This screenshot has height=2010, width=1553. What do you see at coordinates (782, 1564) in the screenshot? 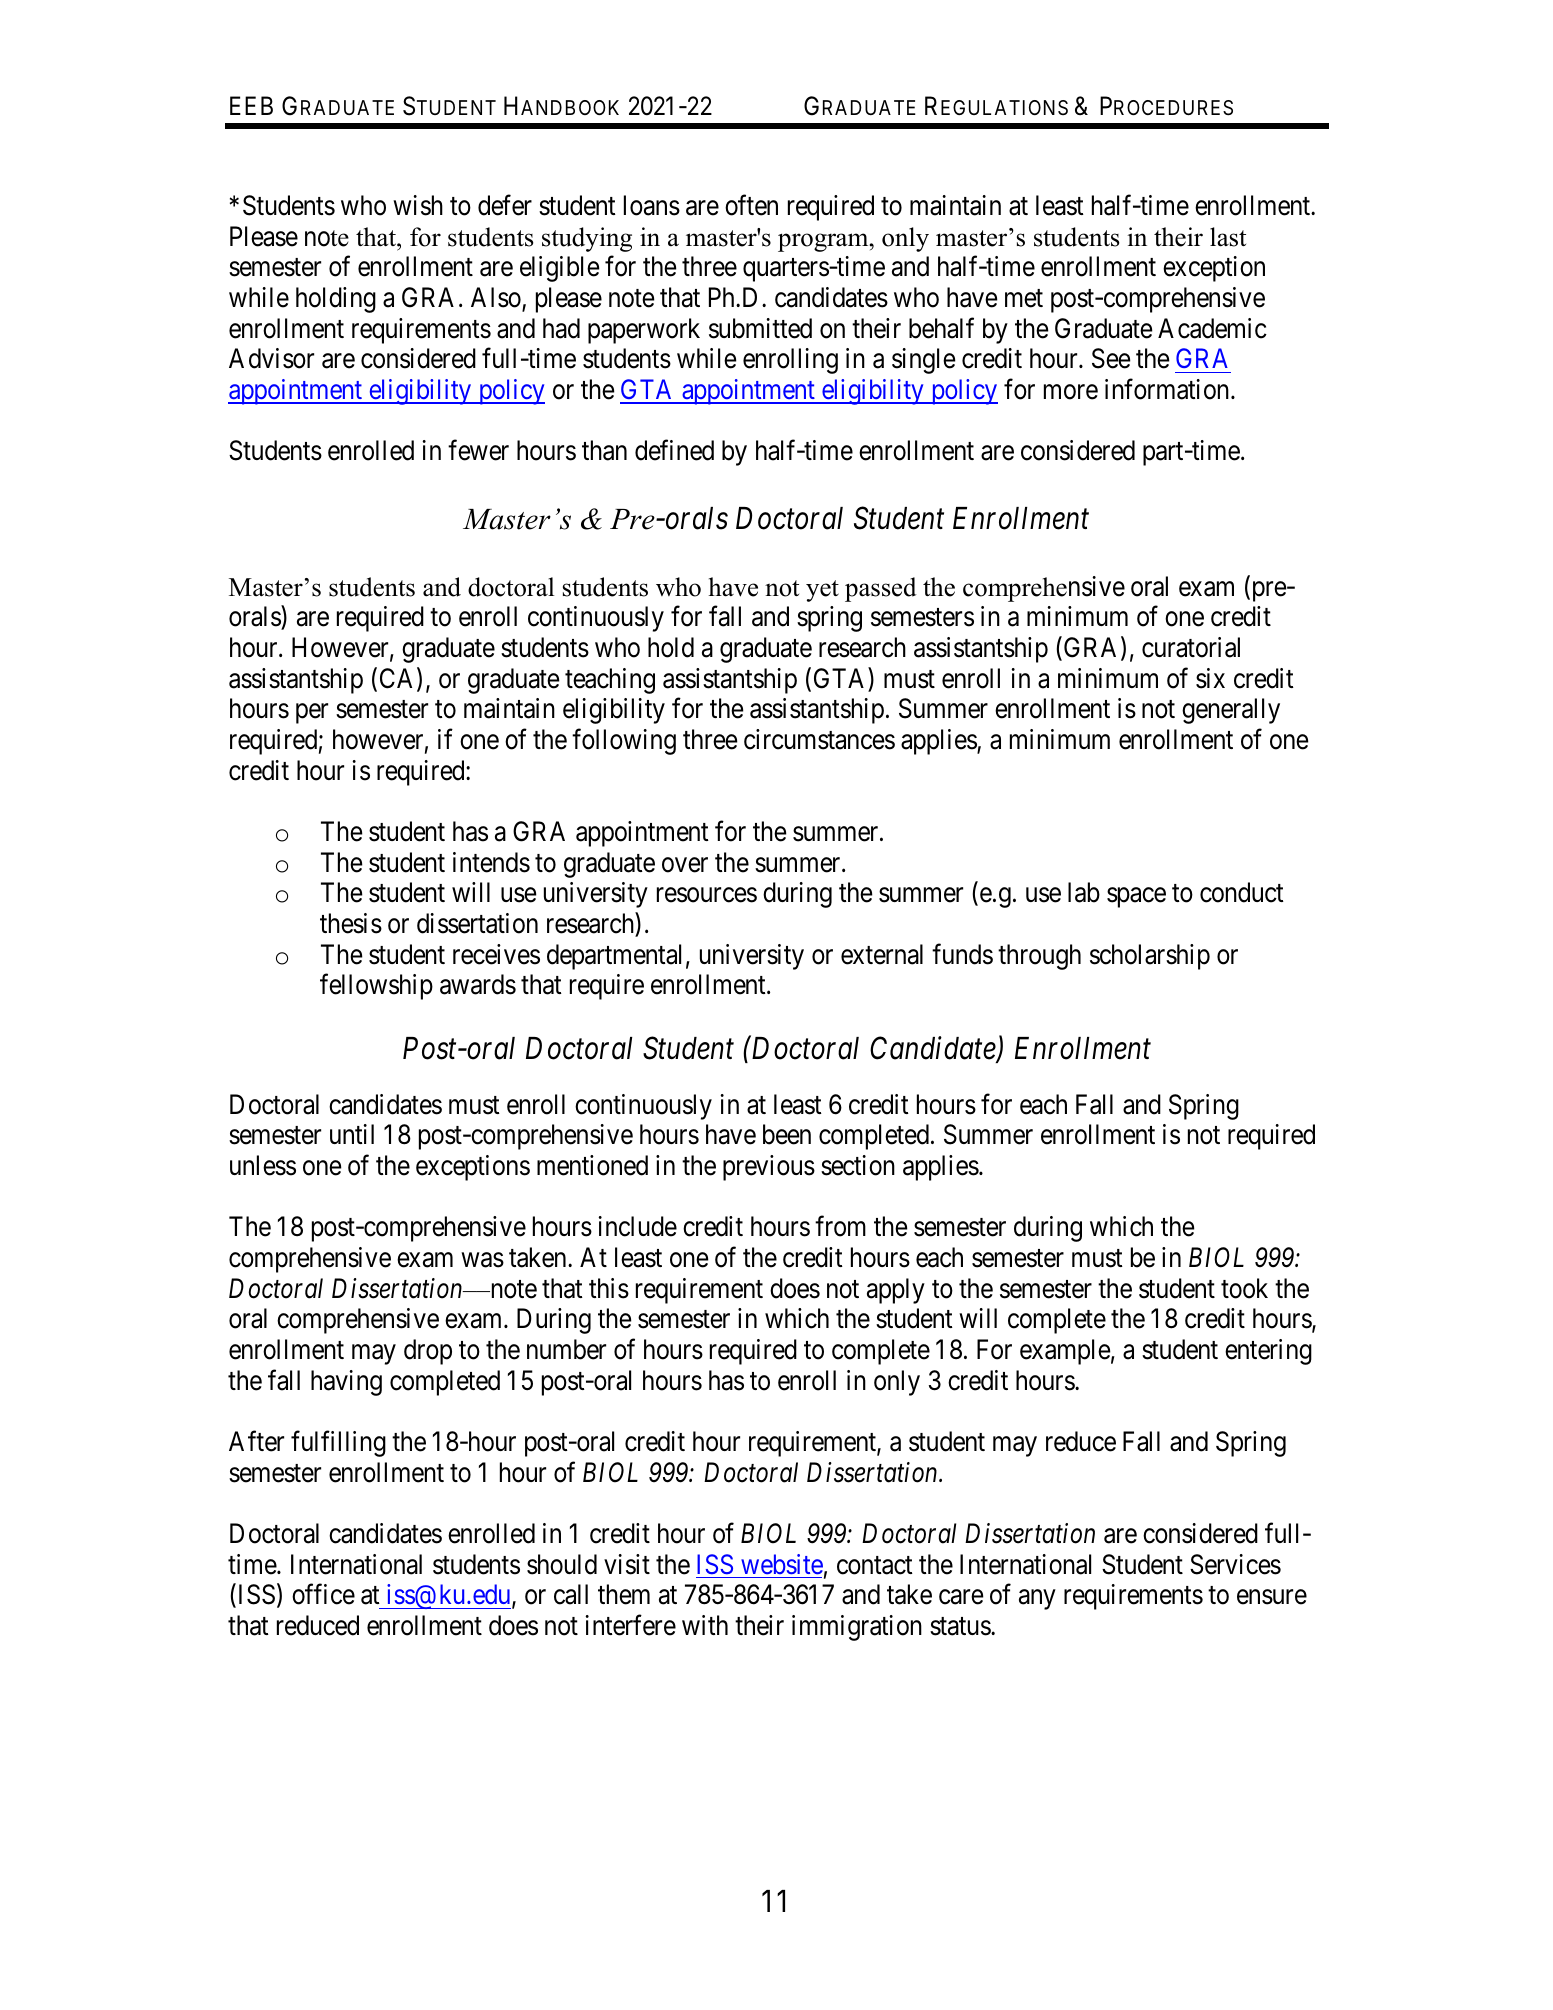
I see `website` at bounding box center [782, 1564].
